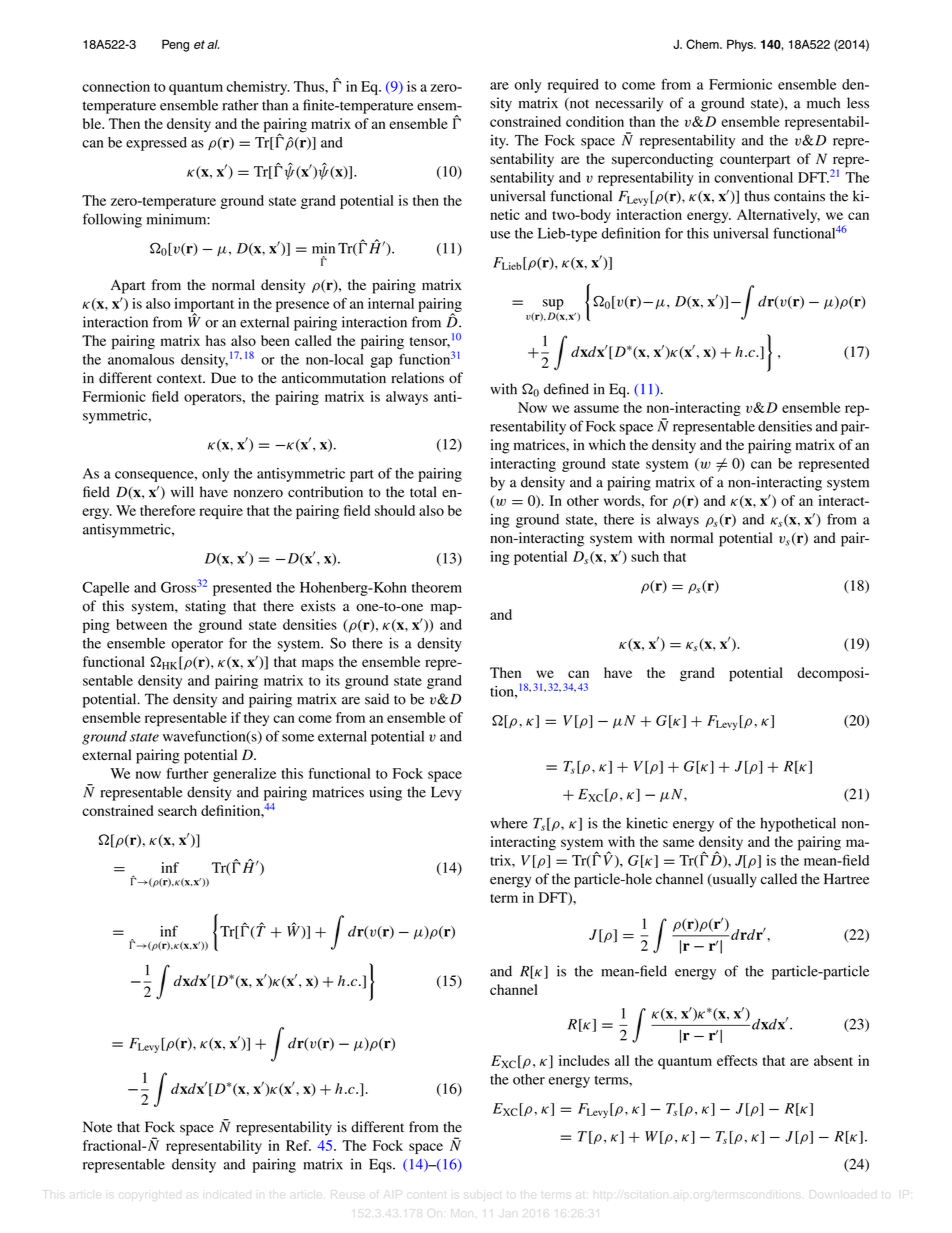 Image resolution: width=952 pixels, height=1233 pixels. I want to click on Phys, so click(741, 45).
